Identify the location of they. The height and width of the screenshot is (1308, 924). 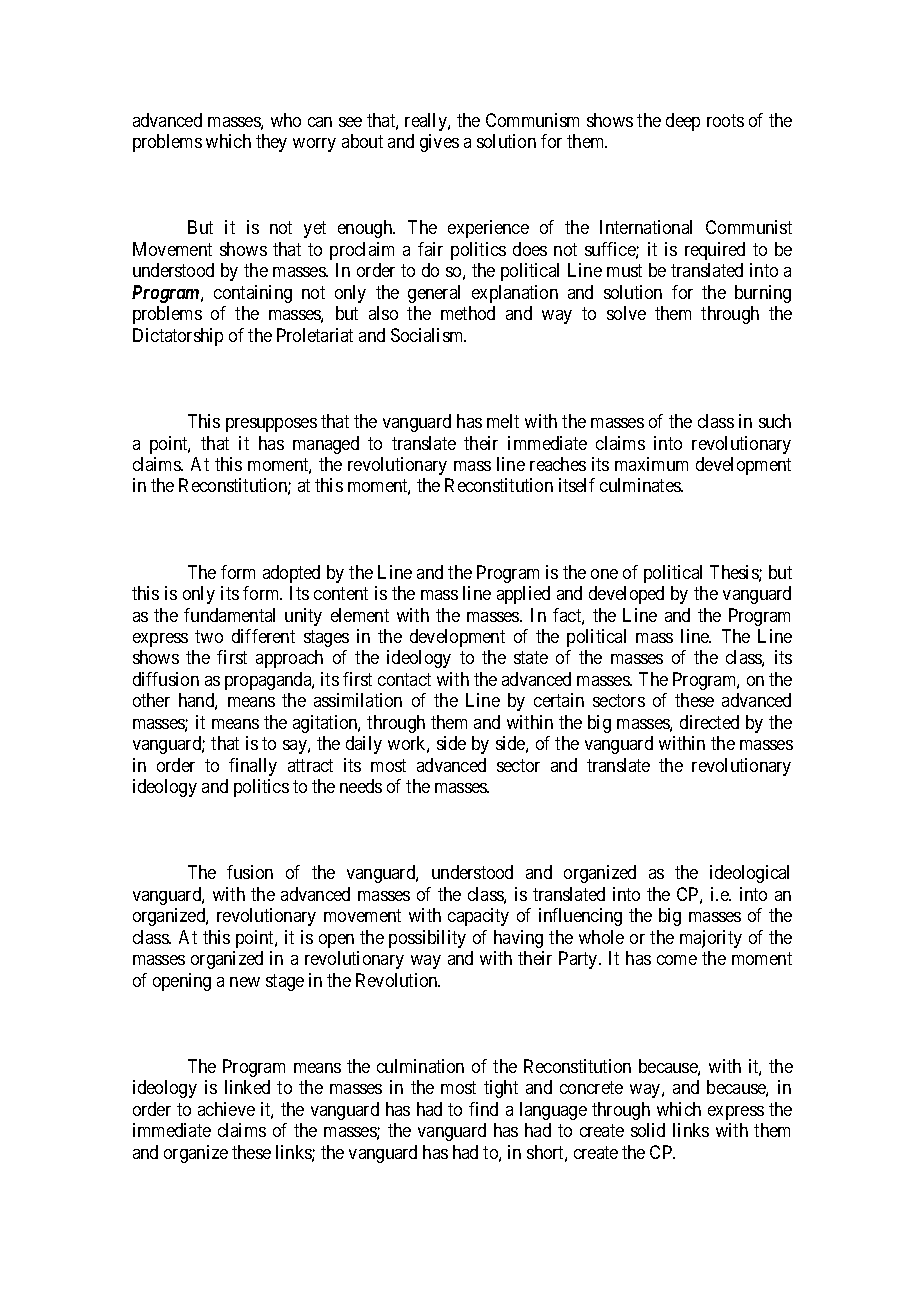
(271, 143).
